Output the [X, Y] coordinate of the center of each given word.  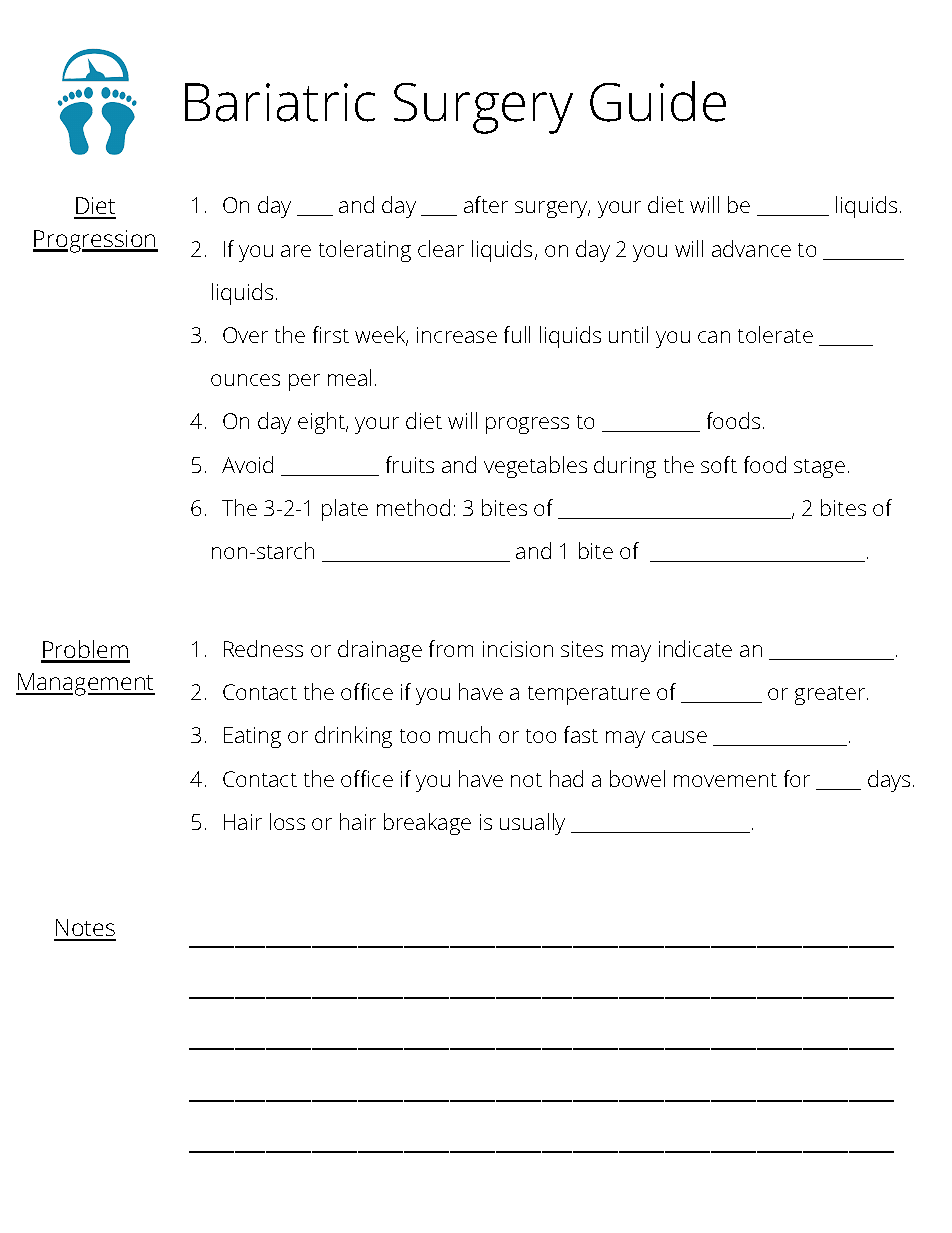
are [296, 251]
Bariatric [280, 102]
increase [457, 335]
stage [819, 468]
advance [751, 248]
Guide [658, 101]
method [413, 507]
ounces [245, 380]
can [714, 337]
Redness [263, 648]
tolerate [775, 334]
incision [518, 649]
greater [831, 695]
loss [287, 821]
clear [441, 248]
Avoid [247, 464]
